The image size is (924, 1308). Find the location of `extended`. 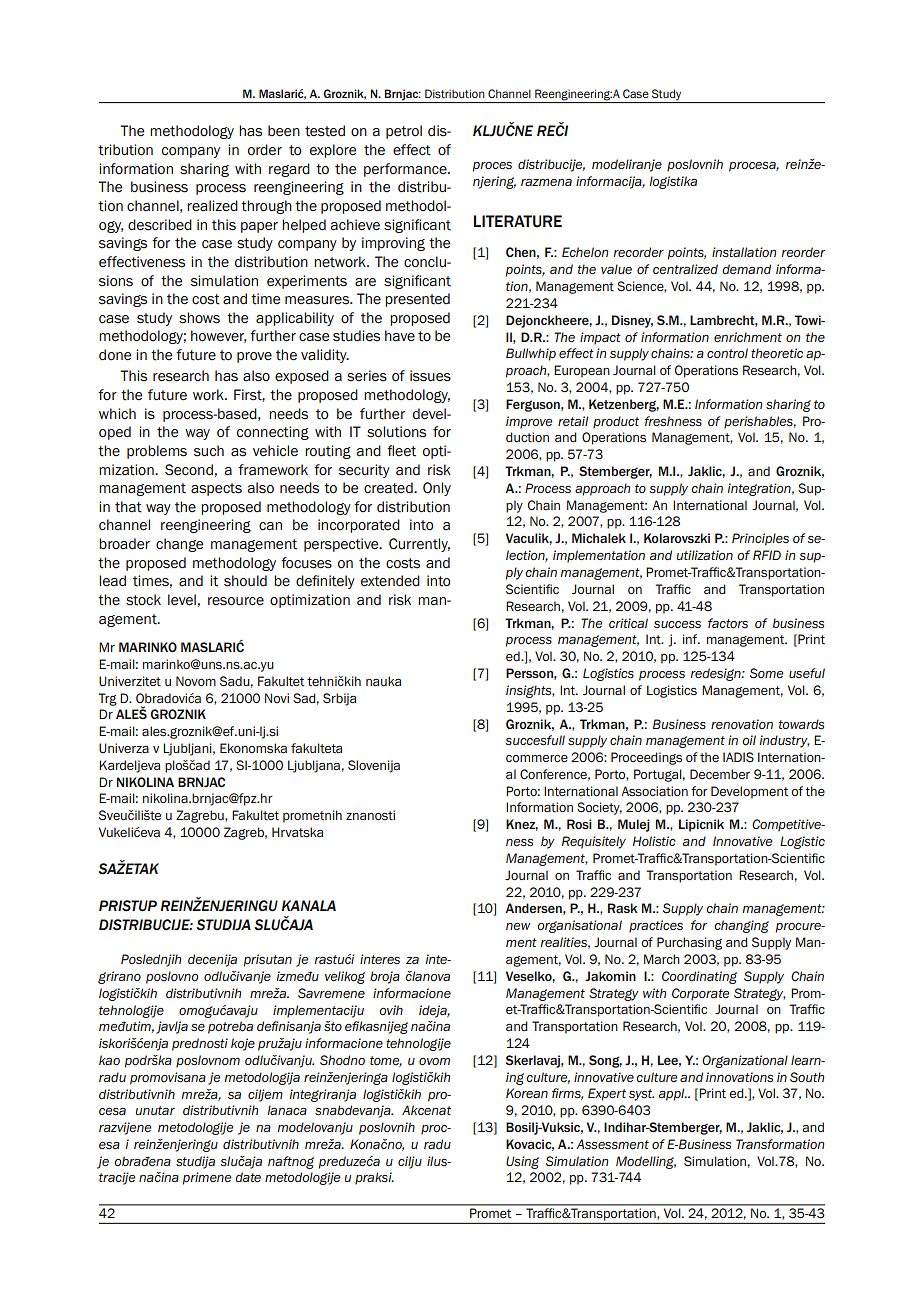

extended is located at coordinates (390, 581).
